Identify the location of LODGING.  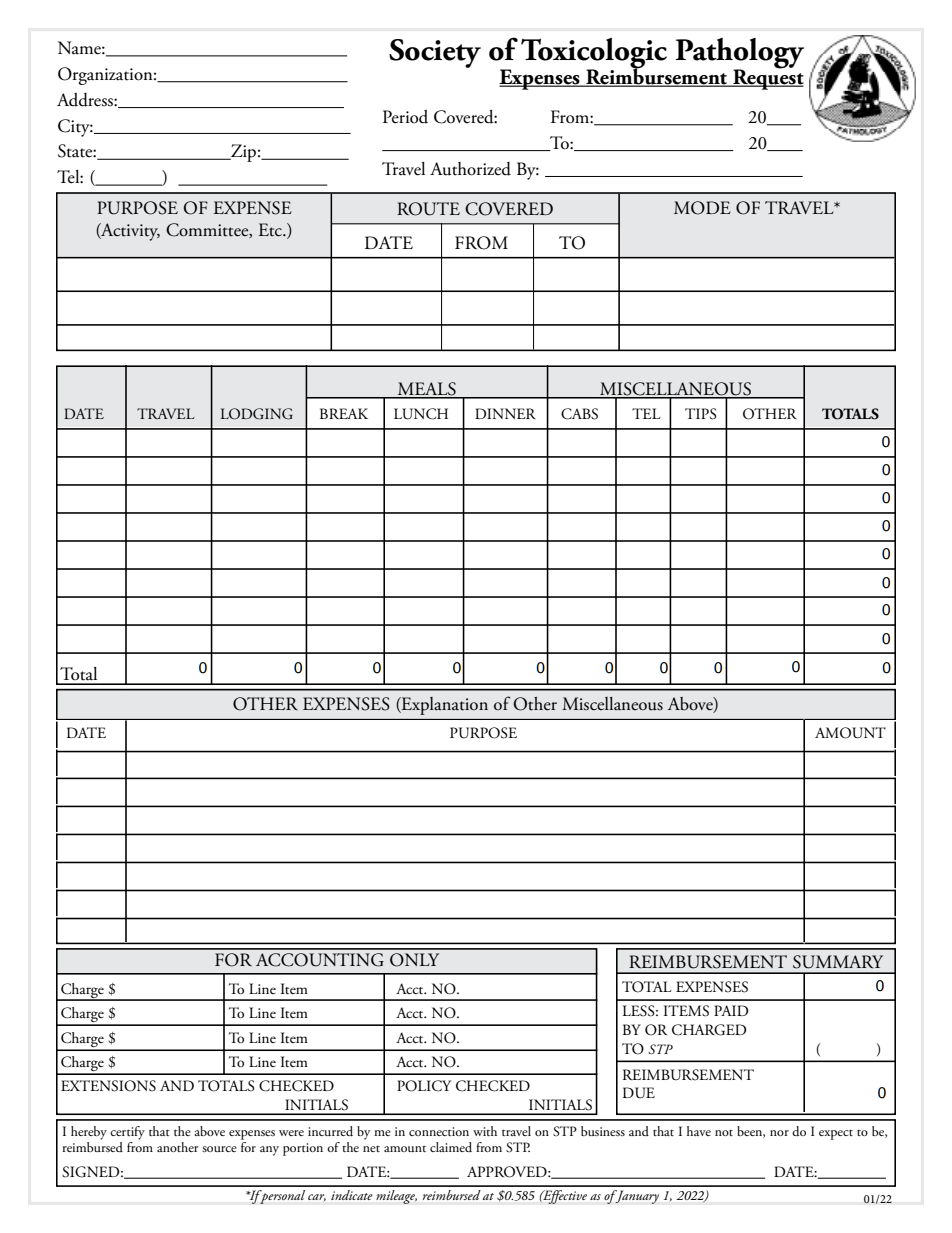
(257, 414).
